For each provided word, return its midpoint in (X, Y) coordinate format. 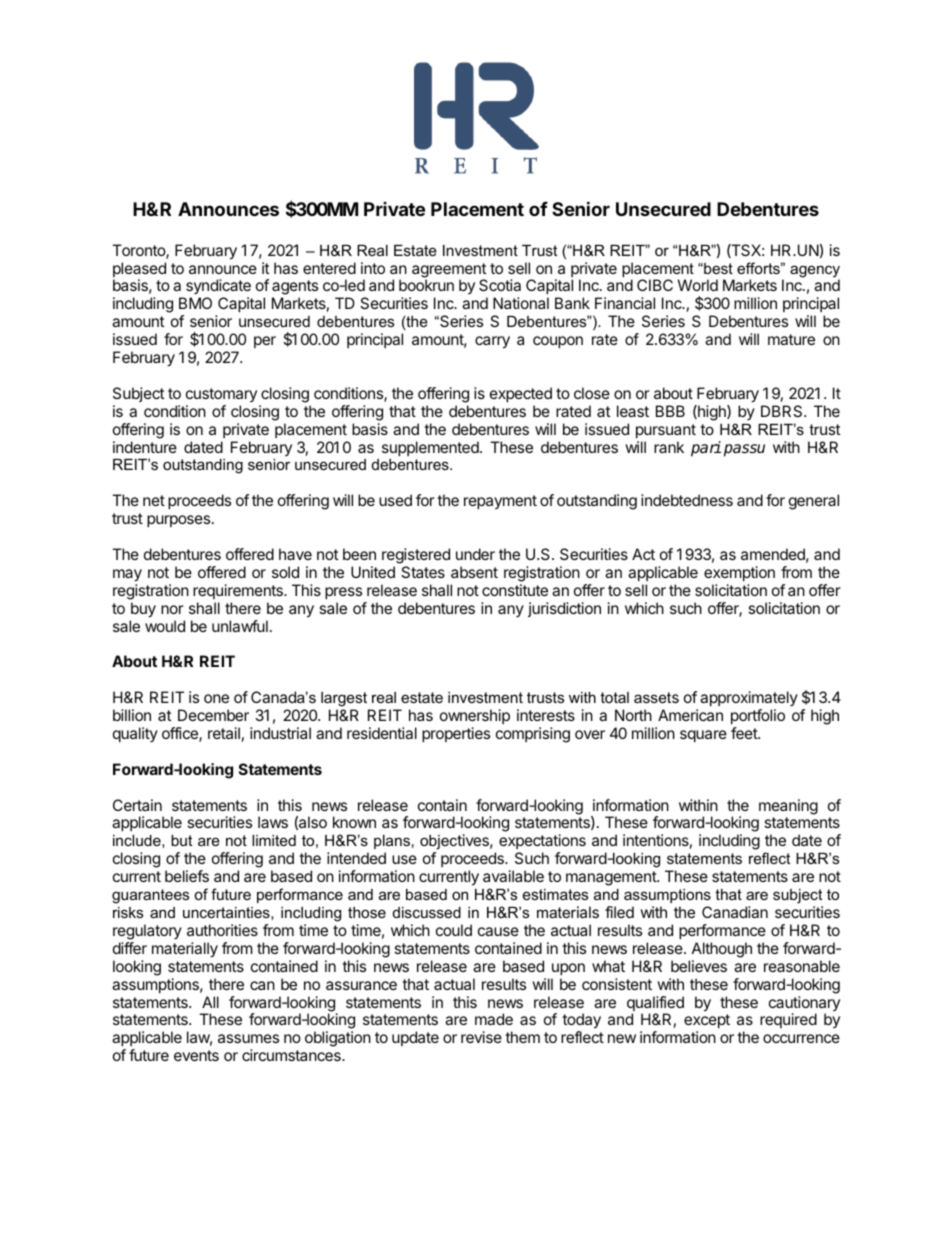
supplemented (431, 448)
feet (745, 733)
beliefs (187, 876)
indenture (145, 447)
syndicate (218, 288)
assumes (248, 1038)
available (513, 876)
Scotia (500, 285)
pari (706, 449)
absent (474, 572)
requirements (239, 591)
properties (456, 734)
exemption (739, 573)
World (698, 285)
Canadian (735, 912)
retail (224, 733)
